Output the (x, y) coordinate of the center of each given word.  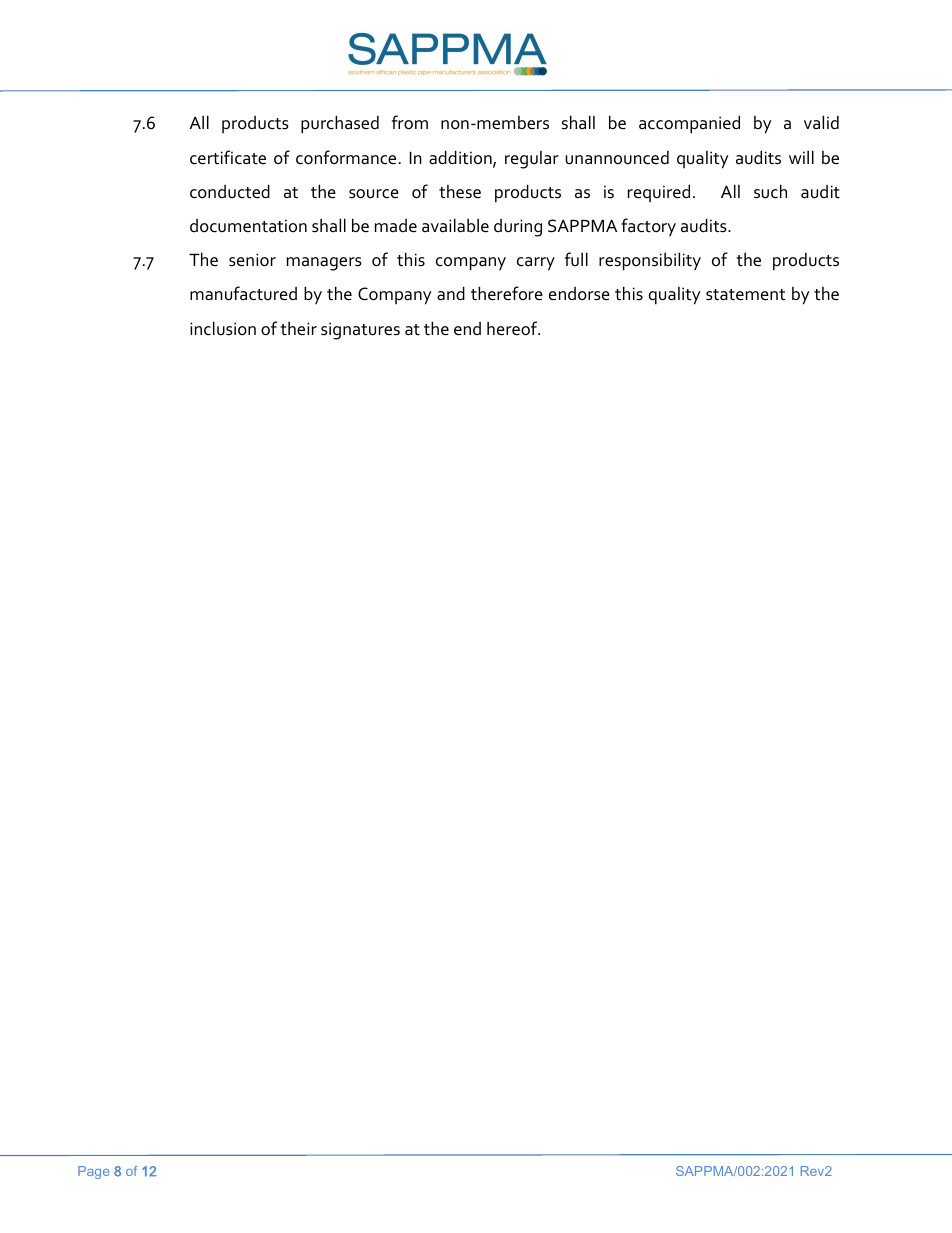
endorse (579, 294)
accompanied (689, 124)
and (451, 293)
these (460, 192)
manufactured (243, 293)
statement (745, 295)
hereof (513, 328)
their (298, 328)
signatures (360, 331)
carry (536, 264)
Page (93, 1172)
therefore (507, 293)
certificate (228, 157)
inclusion (223, 328)
